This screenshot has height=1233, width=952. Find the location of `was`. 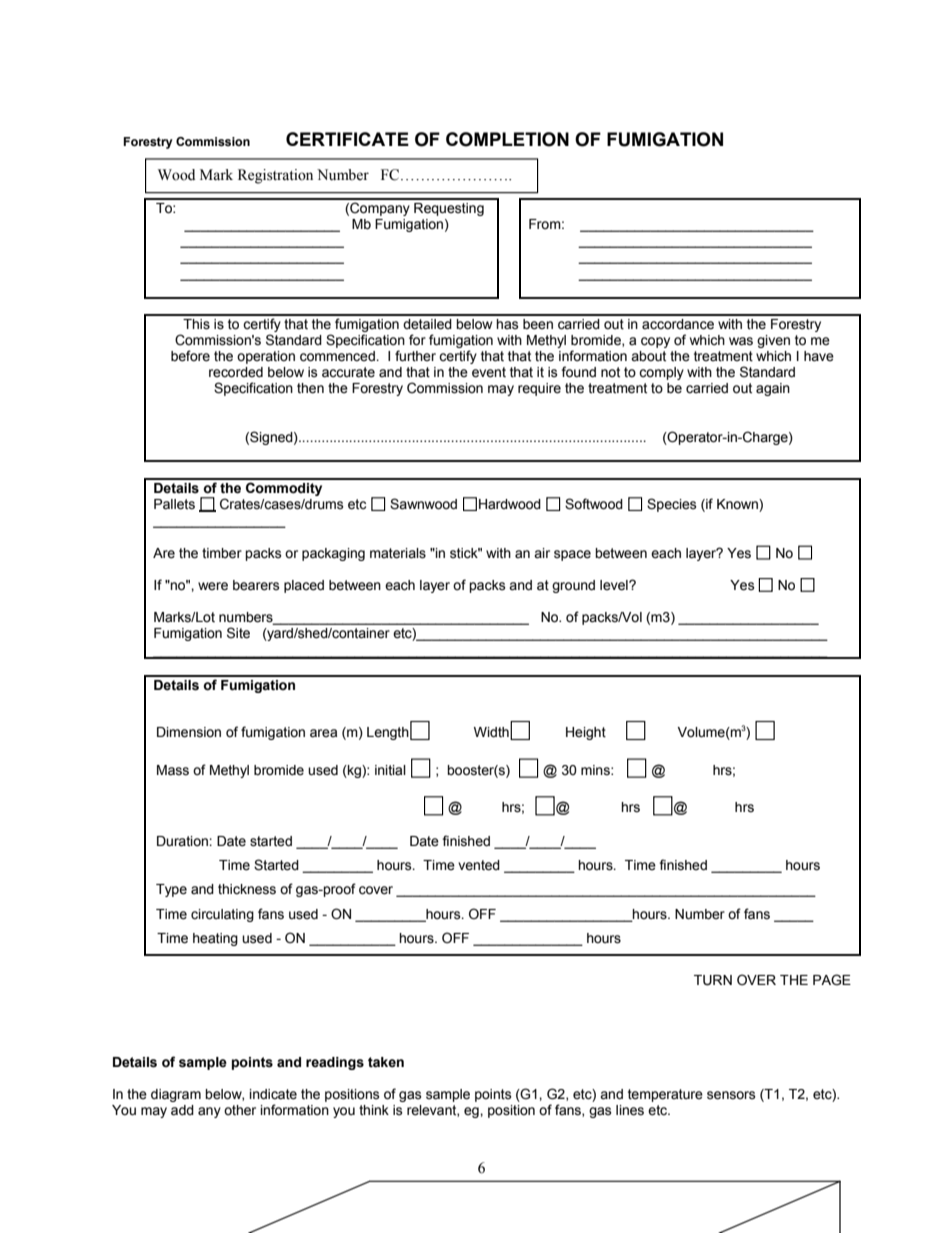

was is located at coordinates (741, 341).
